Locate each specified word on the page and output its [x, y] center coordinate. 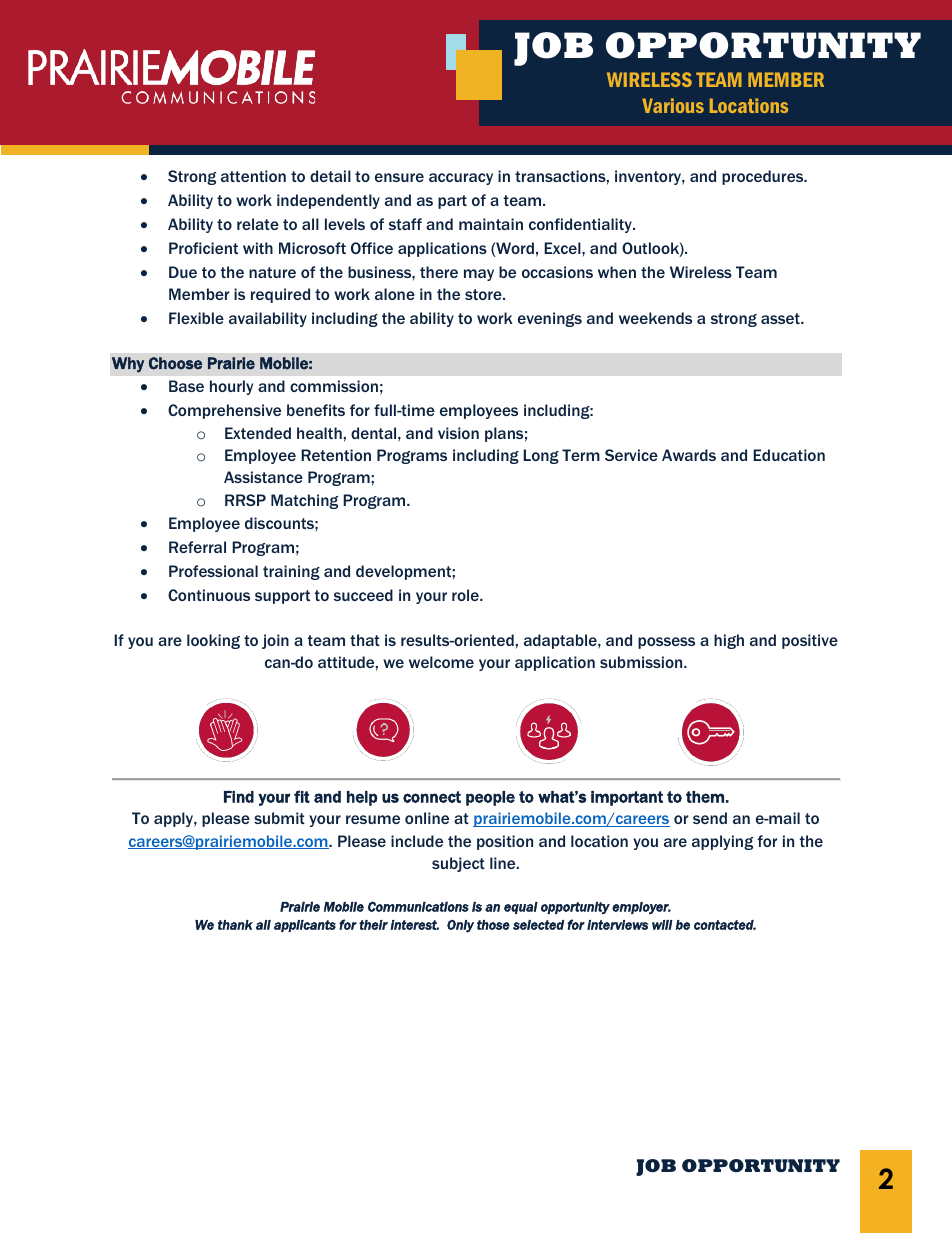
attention [253, 176]
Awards [689, 455]
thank [235, 925]
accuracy [461, 179]
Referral [197, 547]
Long [541, 456]
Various [673, 105]
